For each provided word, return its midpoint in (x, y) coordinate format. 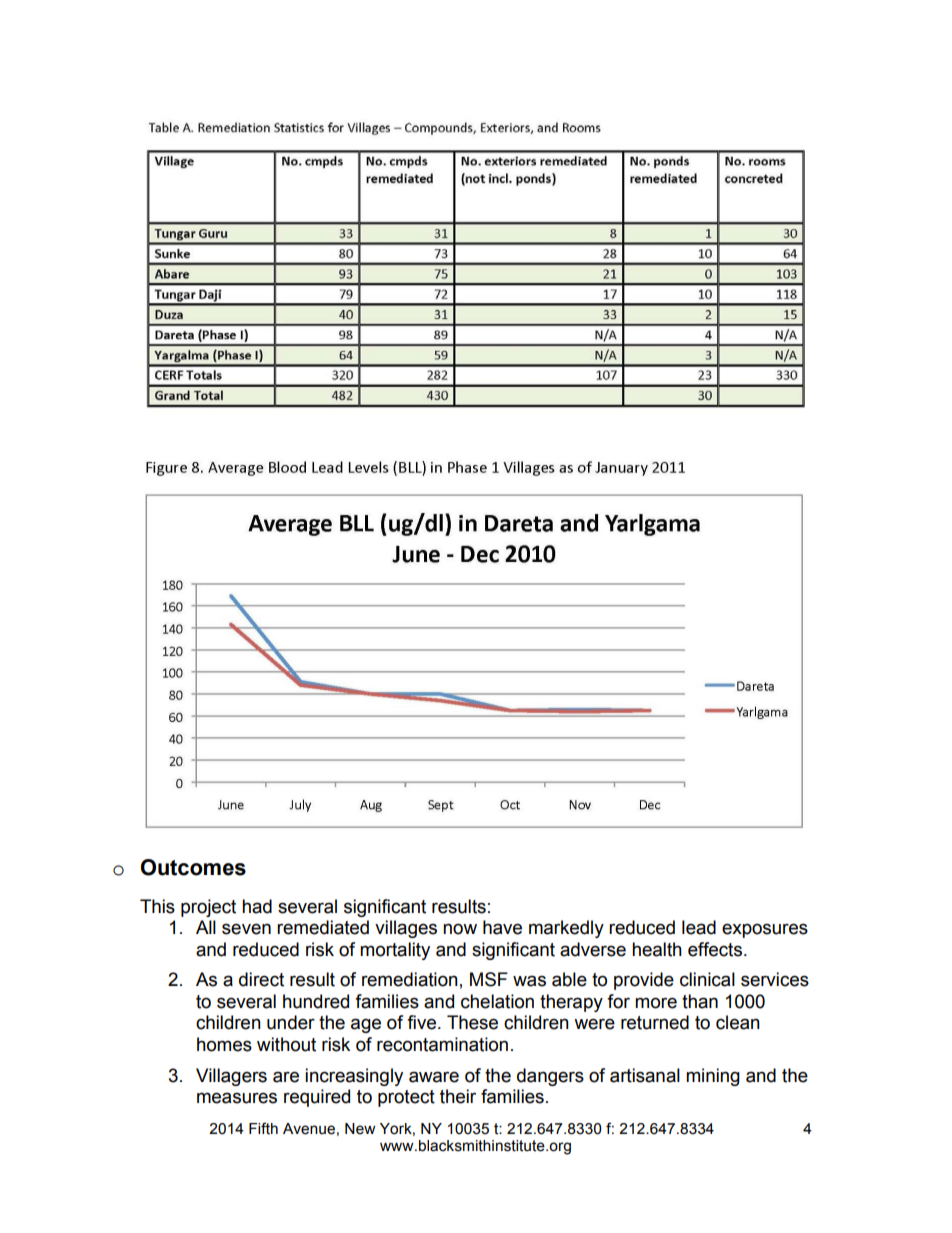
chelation (497, 1001)
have (502, 927)
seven (246, 929)
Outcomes (193, 867)
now (460, 929)
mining (713, 1077)
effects (716, 949)
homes (224, 1044)
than (700, 1001)
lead (699, 927)
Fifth (263, 1128)
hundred (316, 1001)
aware (434, 1077)
